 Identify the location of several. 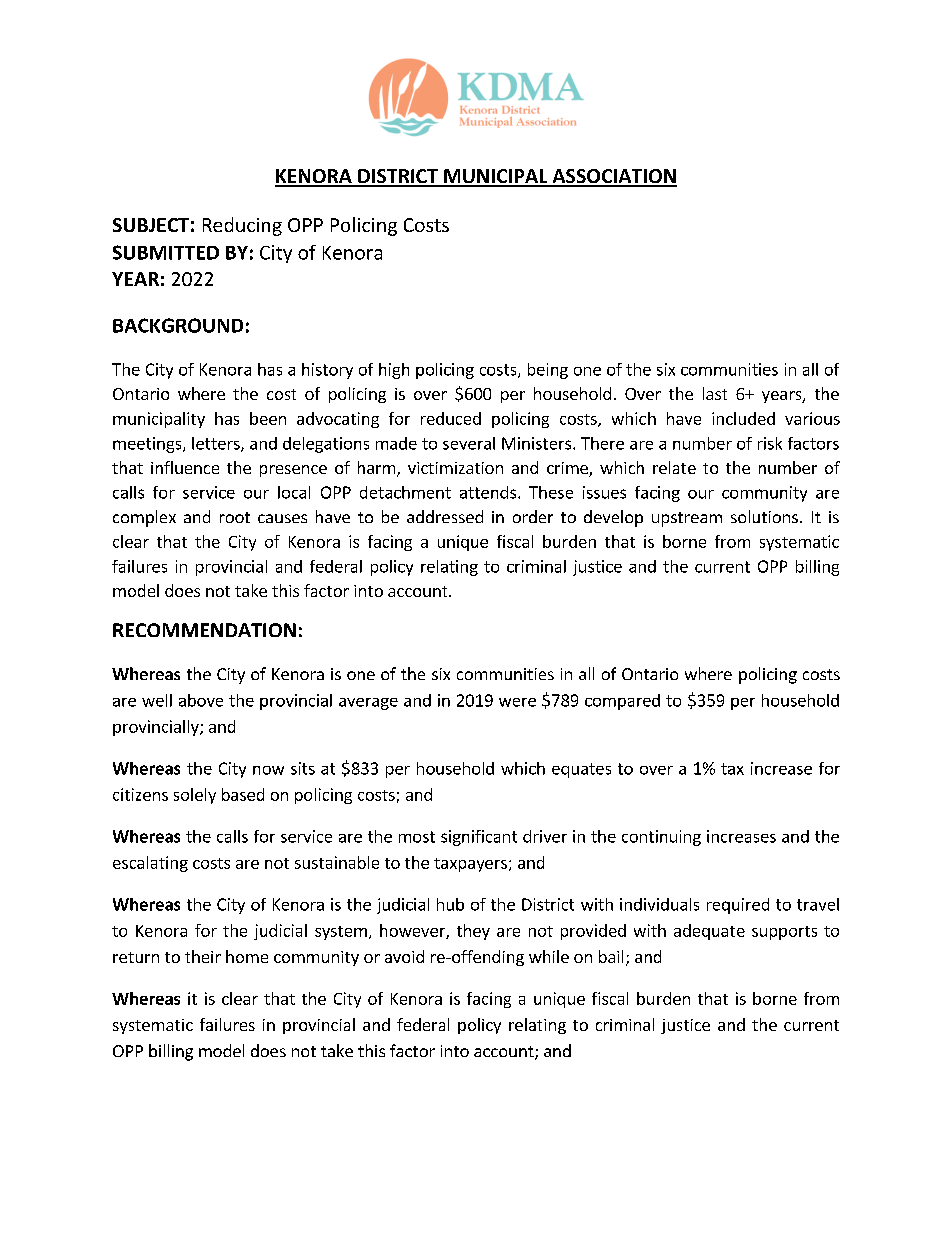
(469, 443).
